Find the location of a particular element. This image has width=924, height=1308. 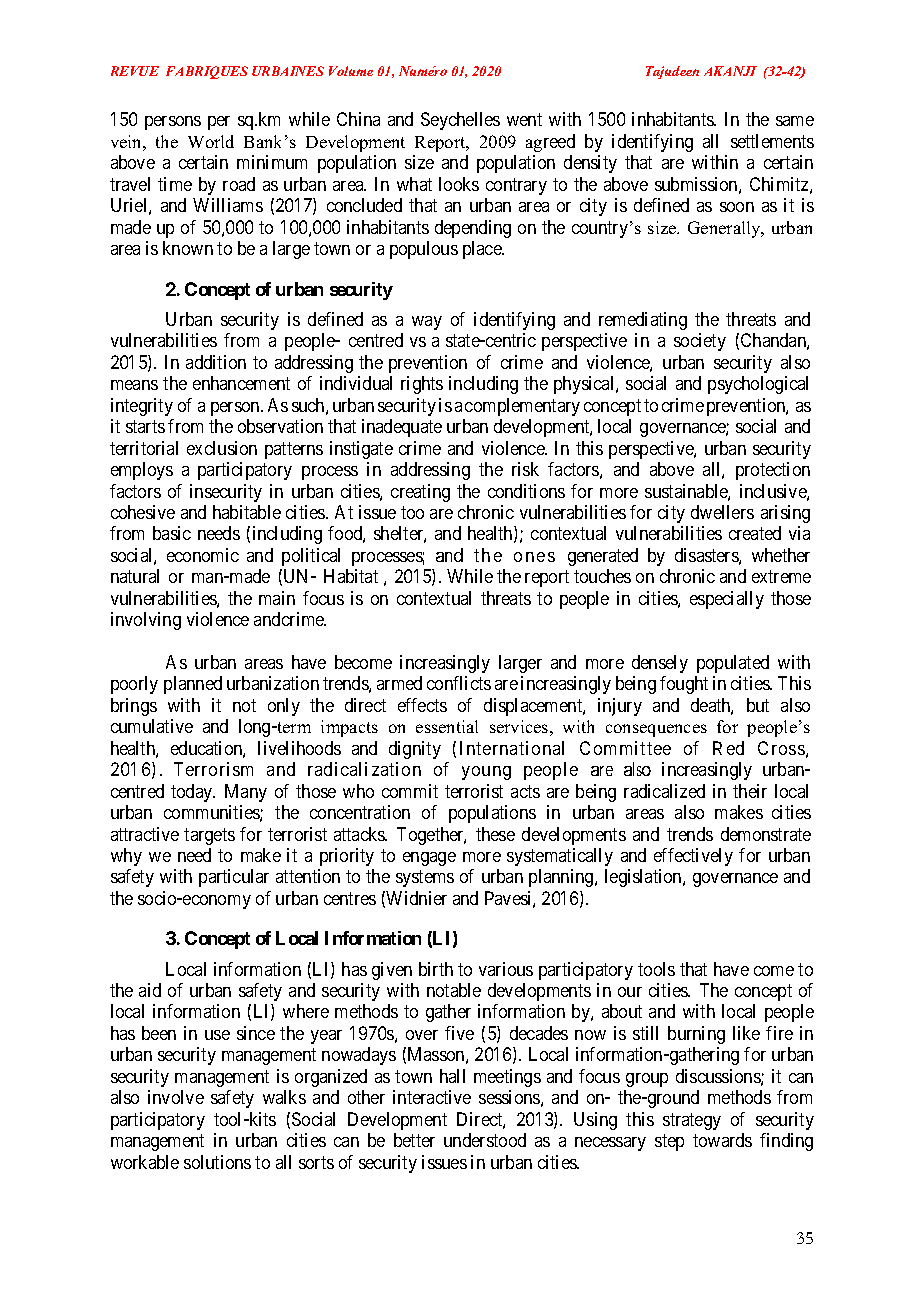

World is located at coordinates (211, 141).
